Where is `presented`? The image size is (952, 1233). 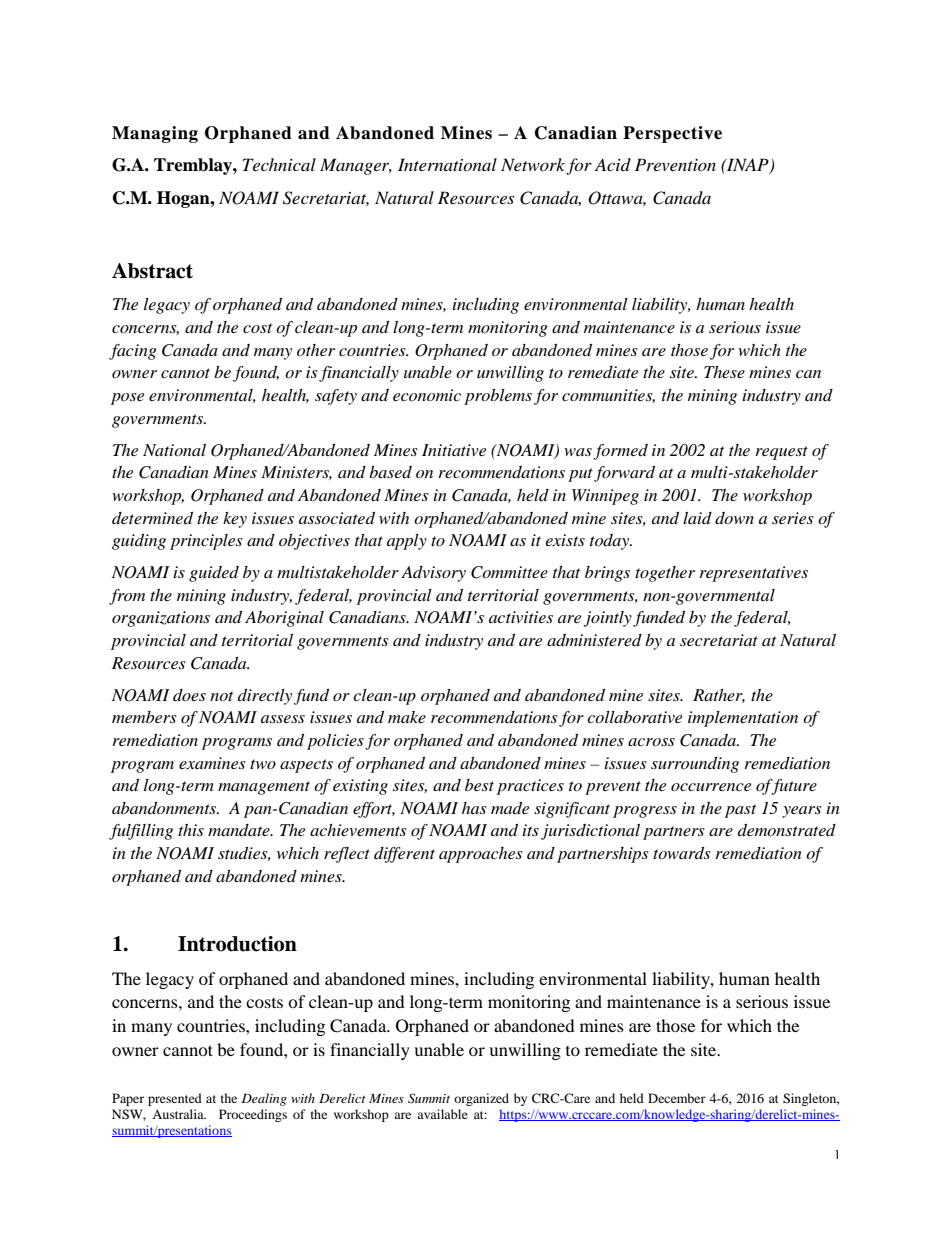
presented is located at coordinates (175, 1099).
